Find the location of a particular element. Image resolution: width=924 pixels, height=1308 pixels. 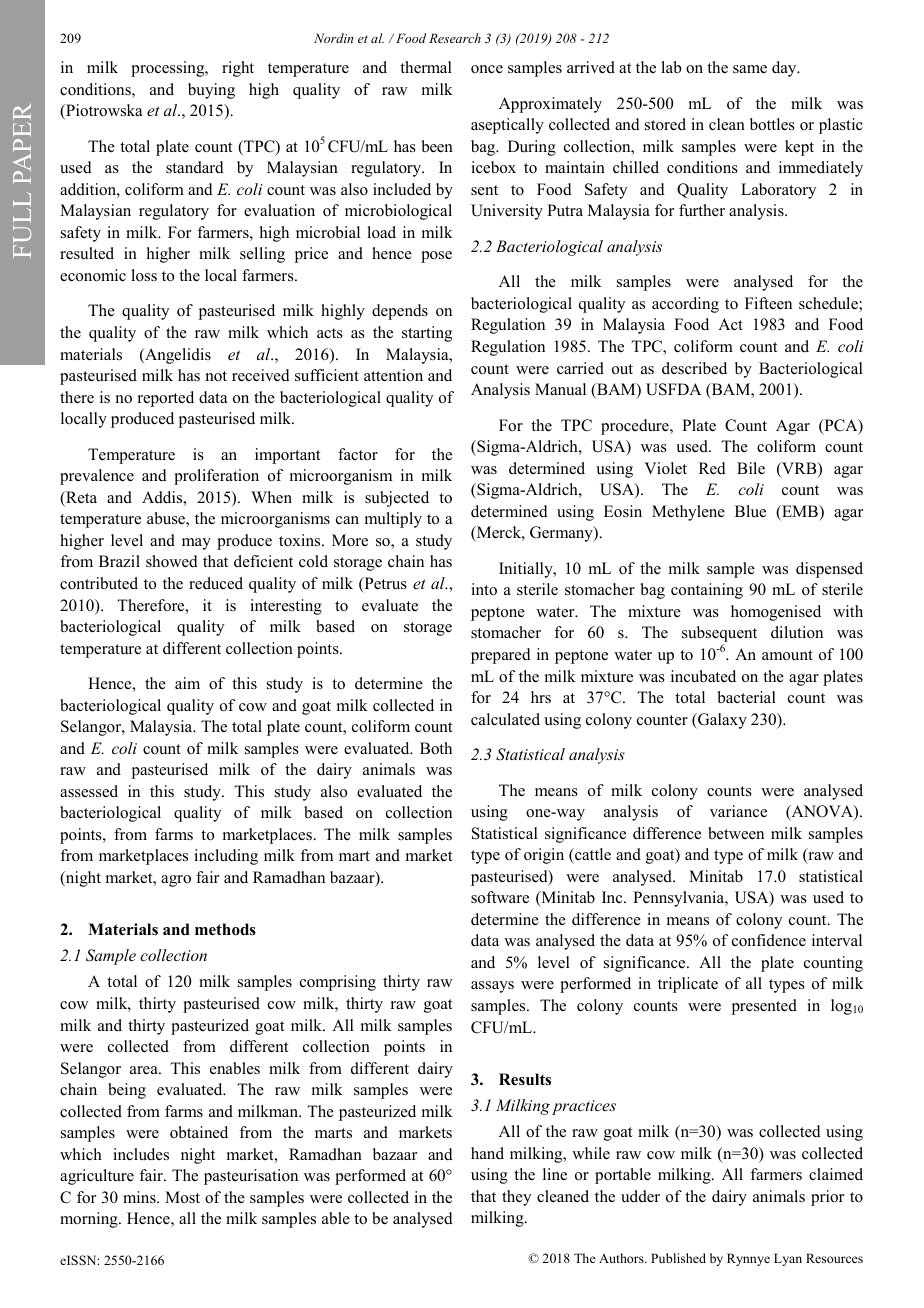

between is located at coordinates (736, 833).
